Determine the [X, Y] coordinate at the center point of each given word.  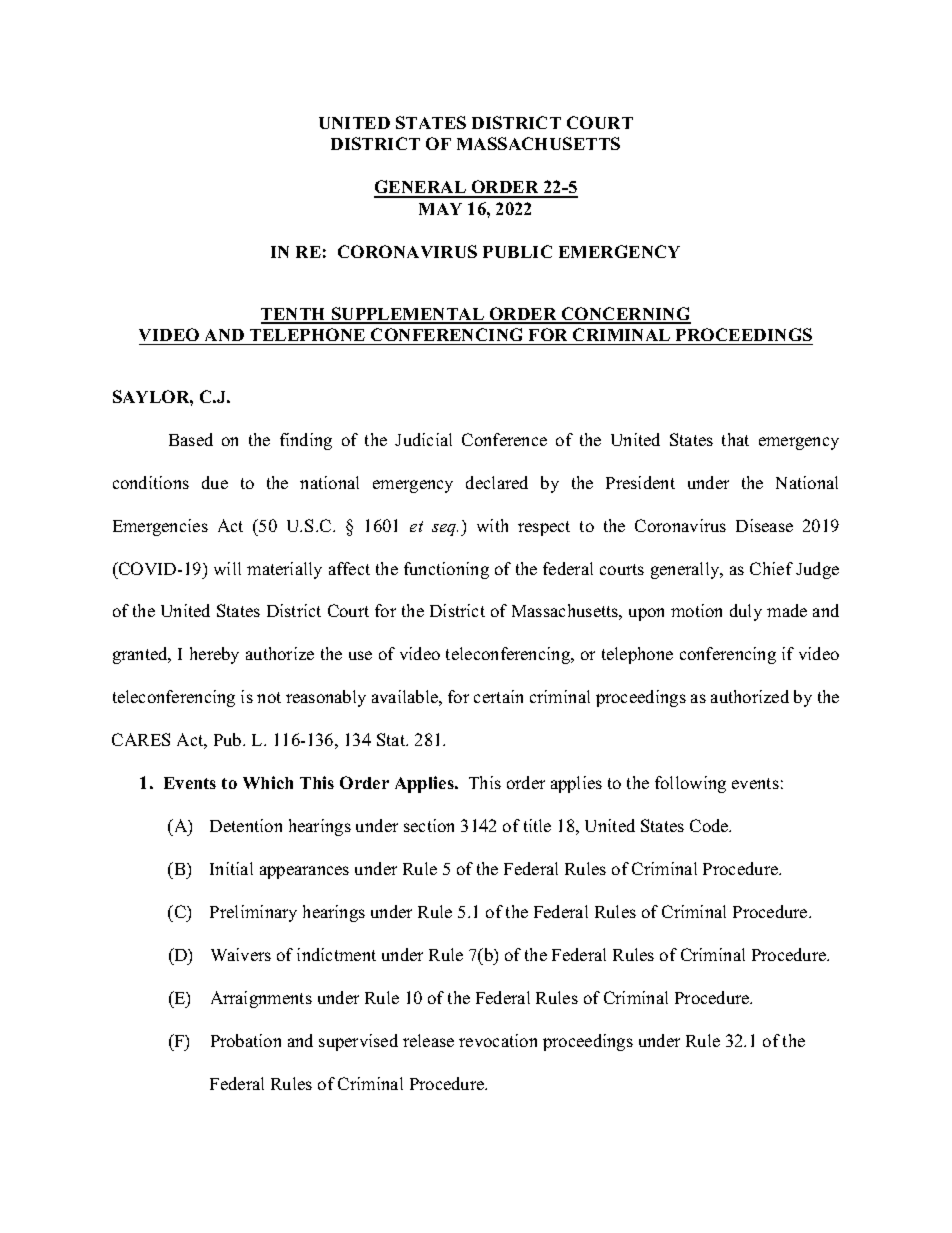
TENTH [295, 315]
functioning [446, 570]
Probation [246, 1040]
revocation [498, 1040]
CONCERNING [625, 315]
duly [746, 612]
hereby [214, 655]
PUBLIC [517, 251]
